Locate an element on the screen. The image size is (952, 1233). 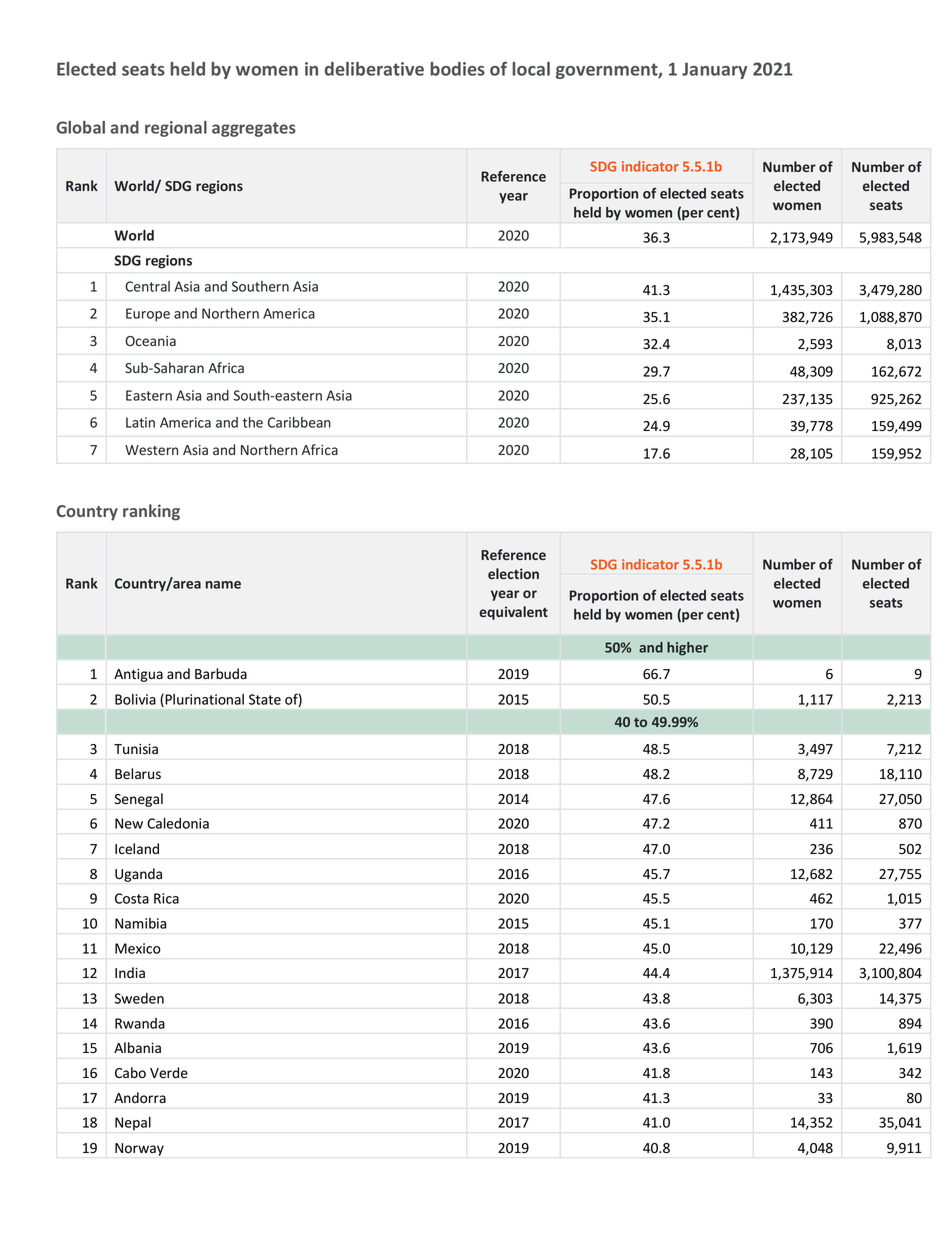
name is located at coordinates (223, 585).
